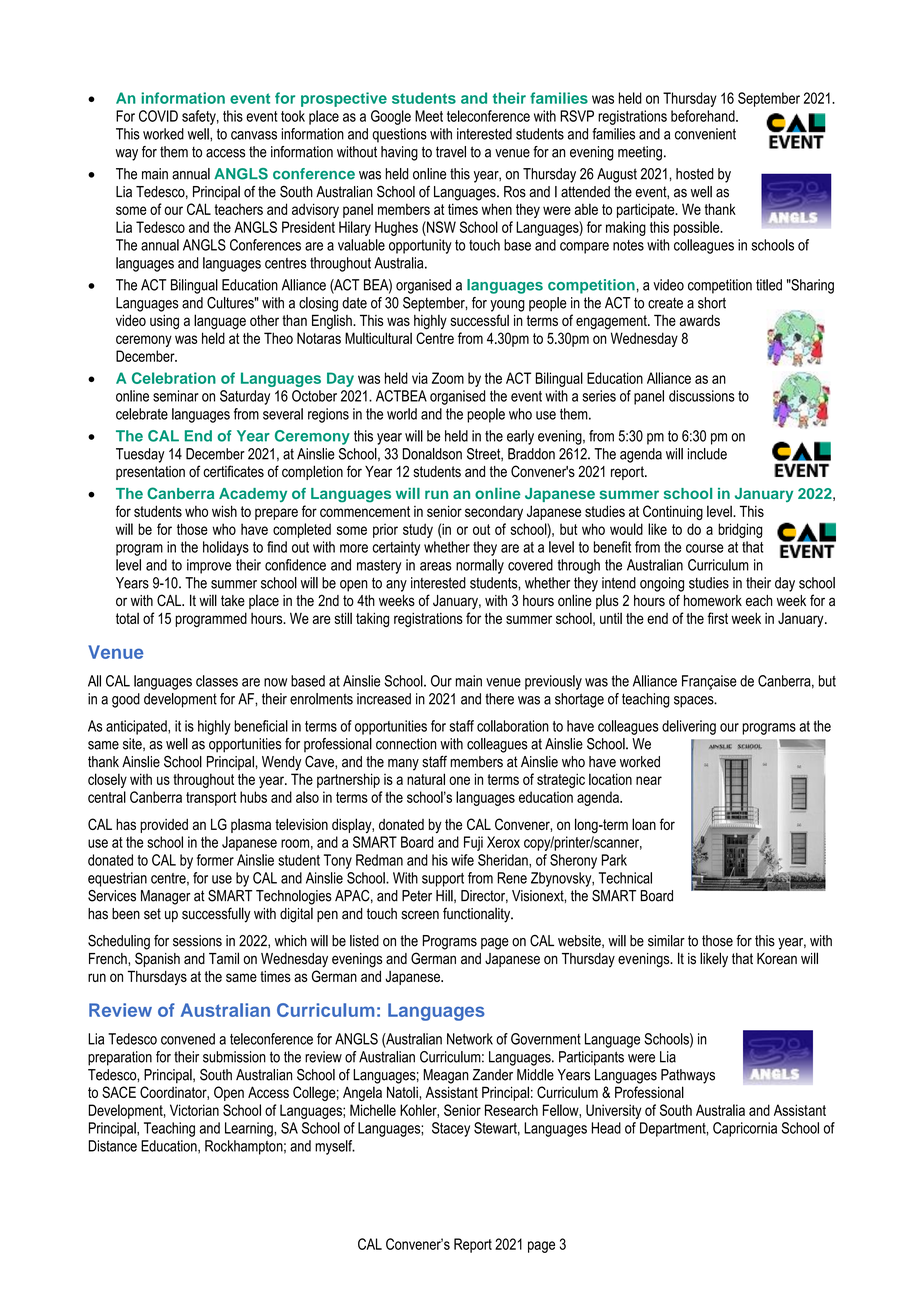 The image size is (924, 1308). I want to click on travel, so click(451, 152).
